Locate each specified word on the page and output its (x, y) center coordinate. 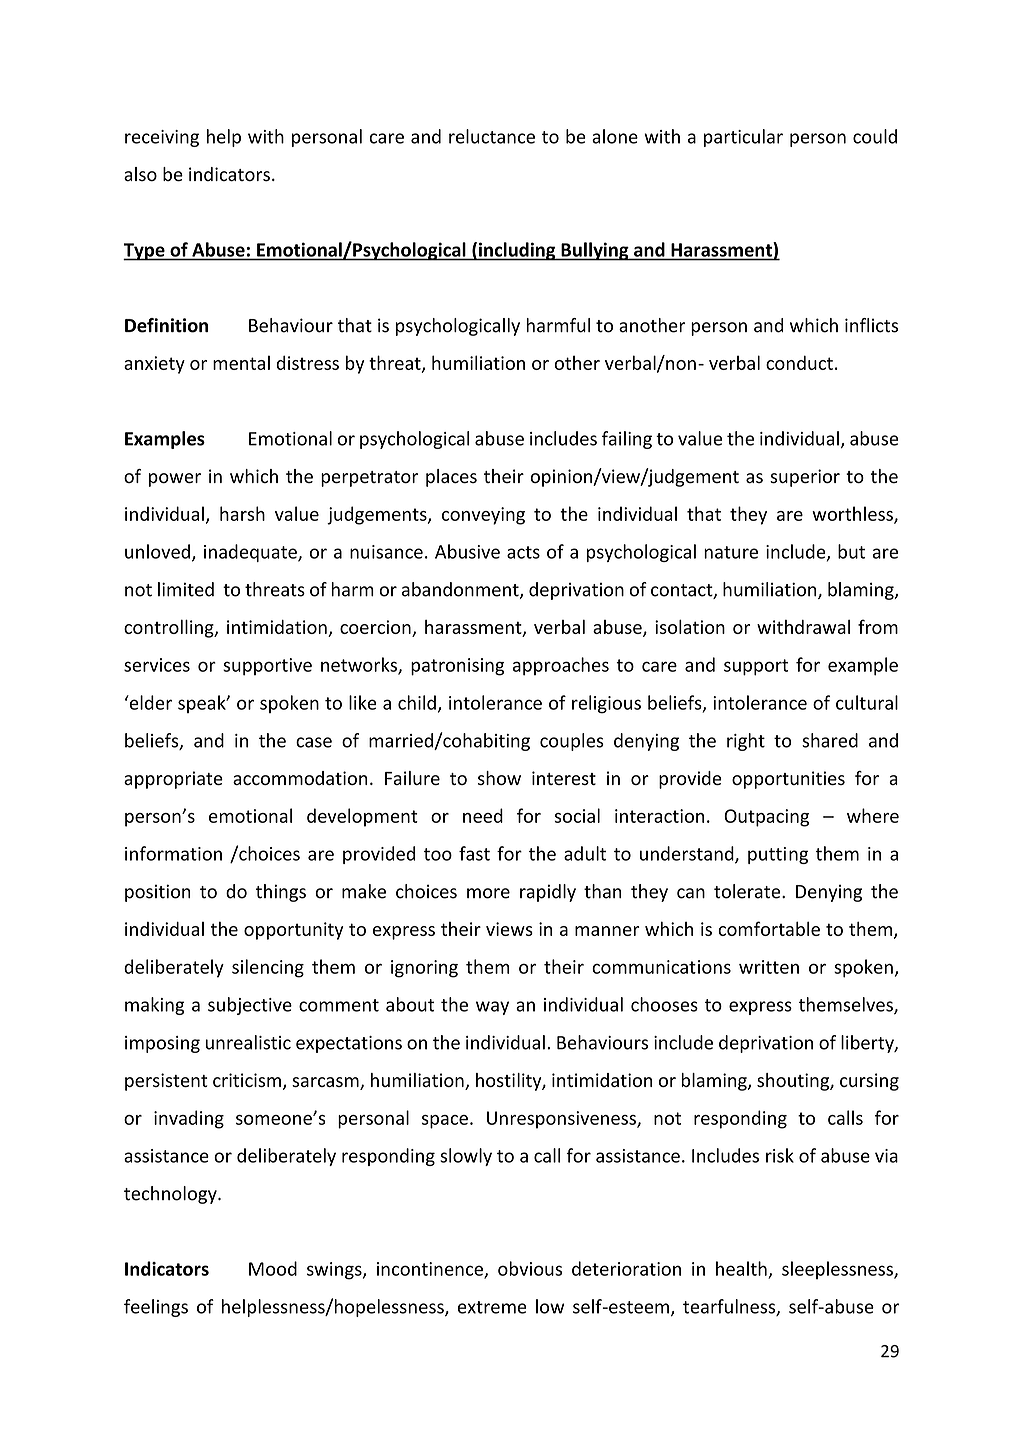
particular (743, 138)
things (281, 893)
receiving (162, 138)
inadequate (251, 553)
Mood (273, 1268)
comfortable (769, 928)
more (488, 893)
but (851, 551)
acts (523, 552)
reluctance (492, 136)
